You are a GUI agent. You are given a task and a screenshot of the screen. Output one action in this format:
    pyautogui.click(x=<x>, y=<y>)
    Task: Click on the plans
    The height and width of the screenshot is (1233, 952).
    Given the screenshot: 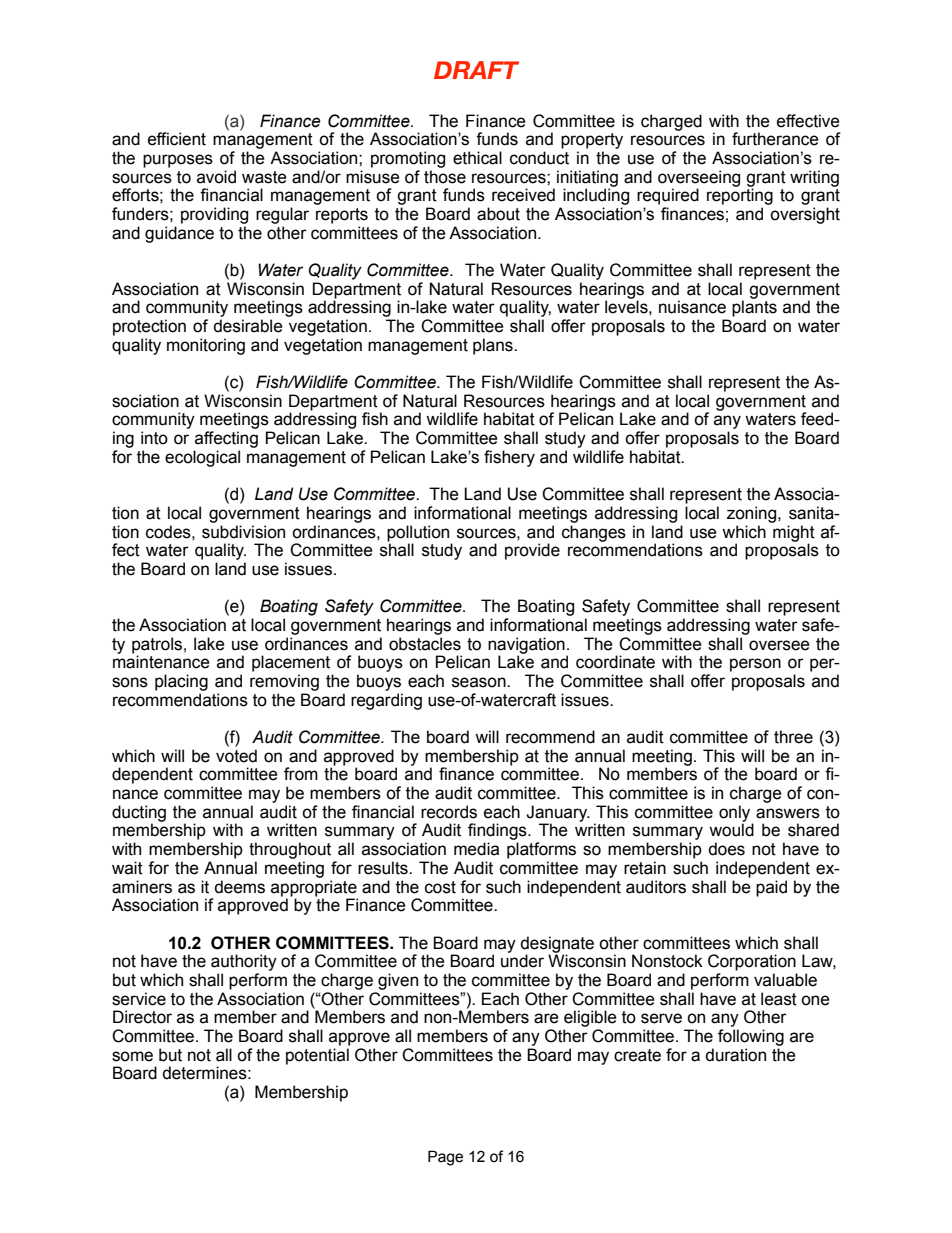 What is the action you would take?
    pyautogui.click(x=494, y=346)
